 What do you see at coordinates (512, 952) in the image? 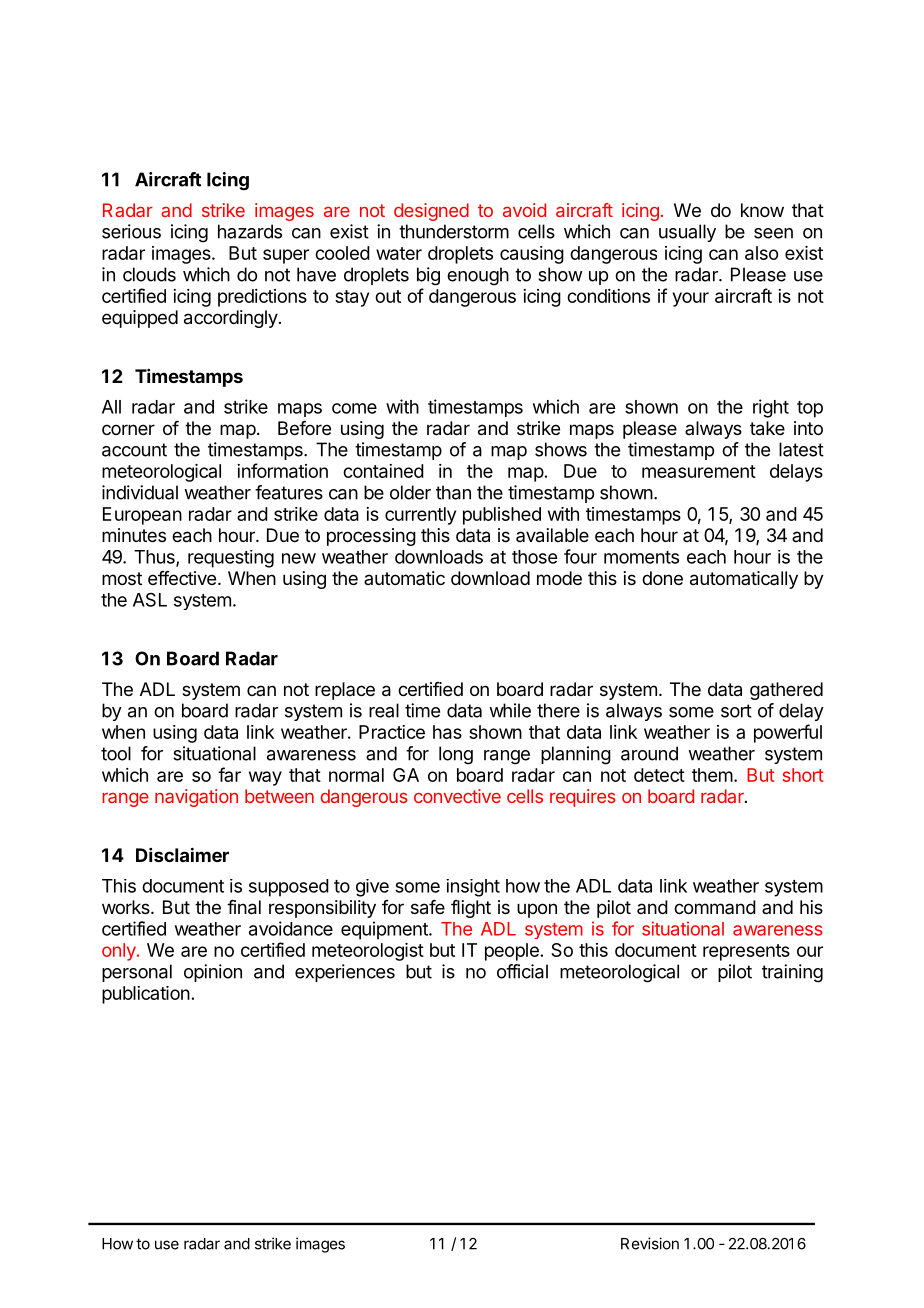
I see `people` at bounding box center [512, 952].
